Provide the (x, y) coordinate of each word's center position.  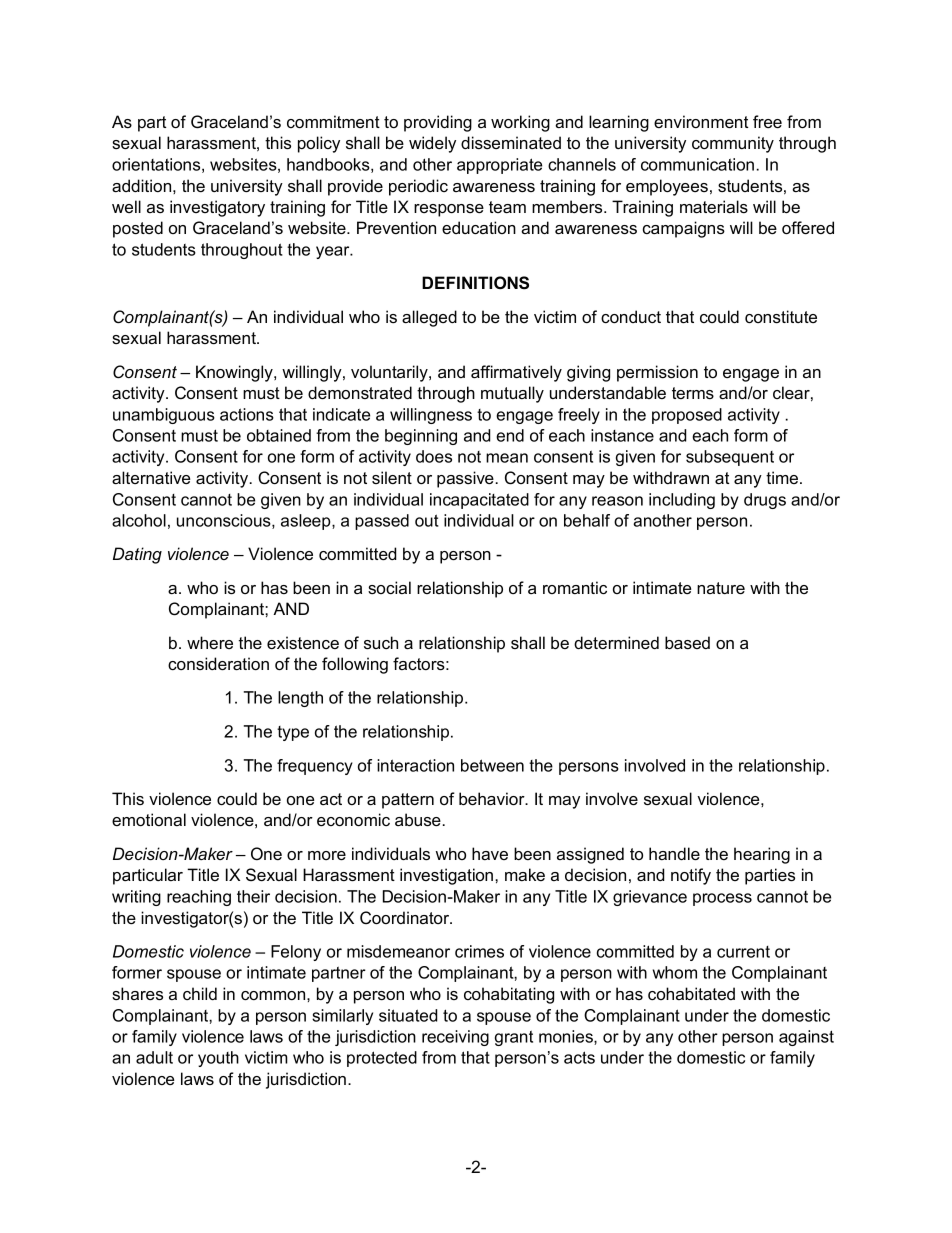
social (389, 587)
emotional (149, 819)
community (733, 144)
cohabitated (691, 993)
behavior (493, 798)
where (210, 642)
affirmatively (516, 373)
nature (721, 588)
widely (432, 144)
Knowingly (235, 373)
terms (693, 393)
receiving (455, 1038)
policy (319, 144)
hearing (762, 855)
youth (218, 1059)
